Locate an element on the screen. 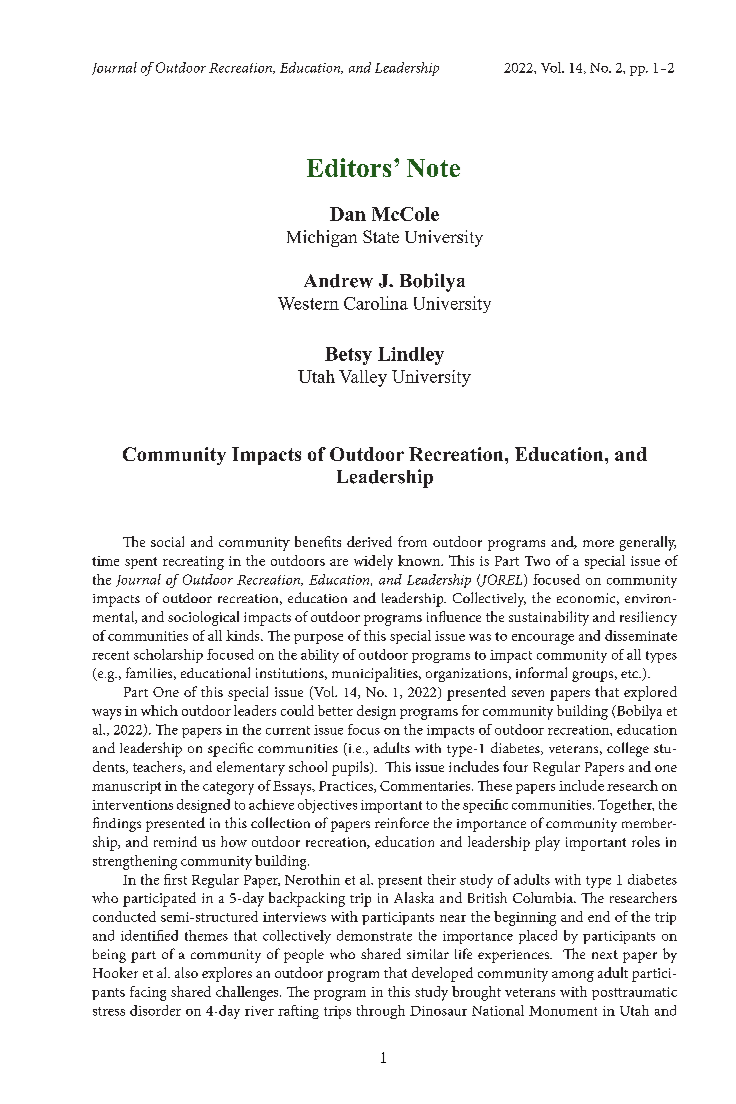  Michigan is located at coordinates (322, 238).
